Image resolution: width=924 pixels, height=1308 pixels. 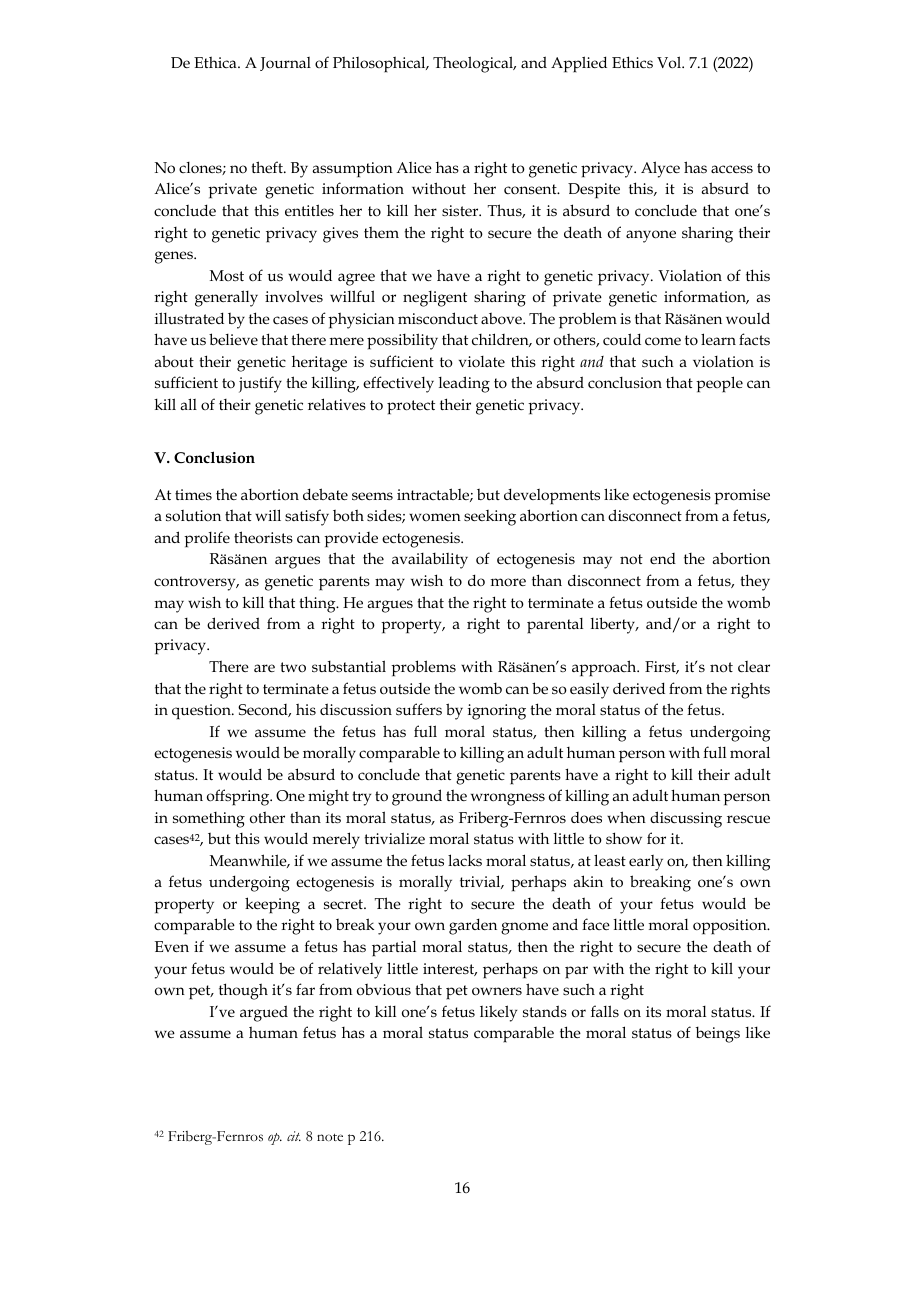 What do you see at coordinates (632, 62) in the screenshot?
I see `Ethics` at bounding box center [632, 62].
